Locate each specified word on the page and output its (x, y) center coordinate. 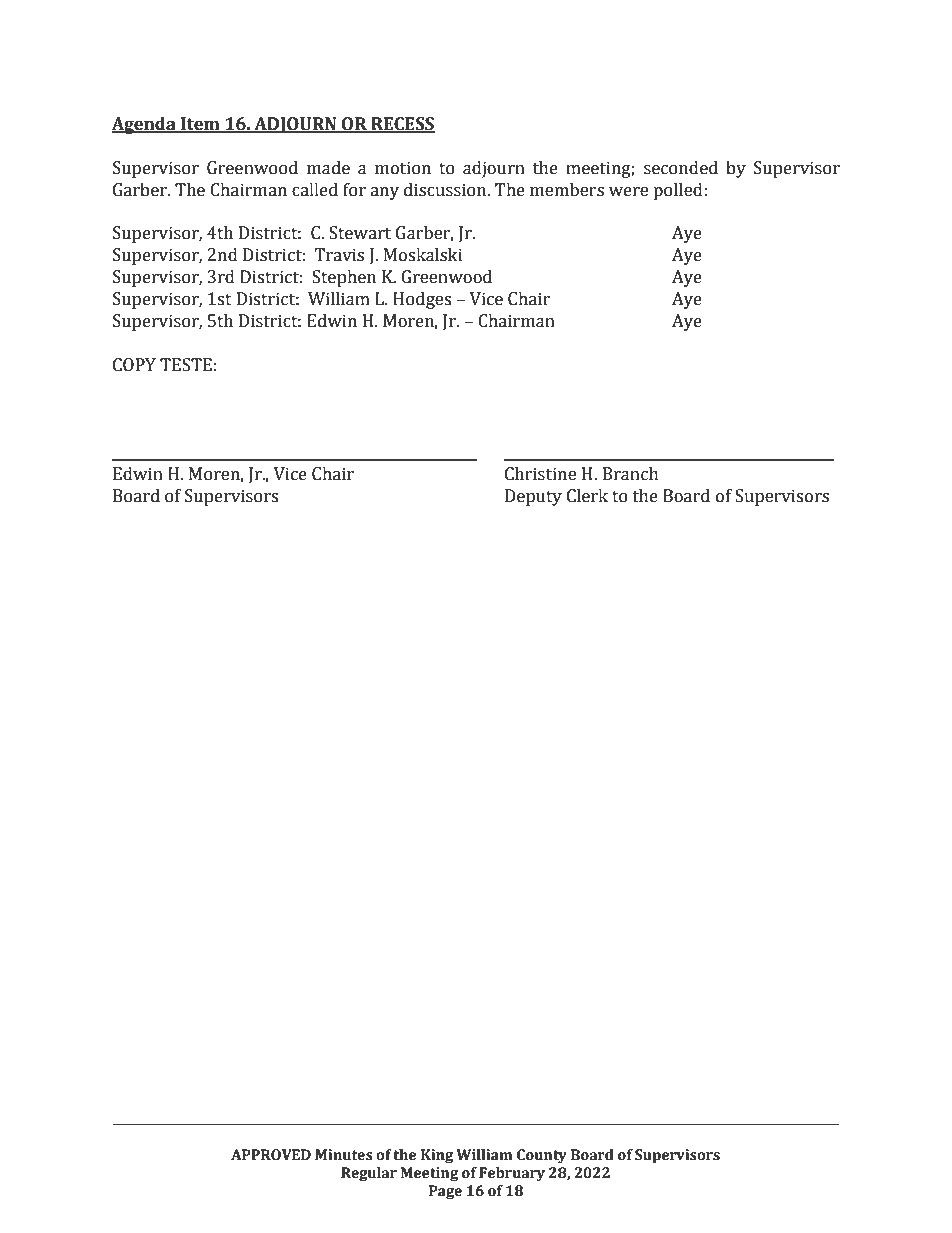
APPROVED (271, 1155)
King (437, 1156)
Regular (369, 1174)
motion (403, 168)
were (628, 192)
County (542, 1156)
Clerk (587, 496)
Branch (631, 474)
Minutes (344, 1155)
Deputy (533, 497)
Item (200, 124)
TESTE (186, 365)
